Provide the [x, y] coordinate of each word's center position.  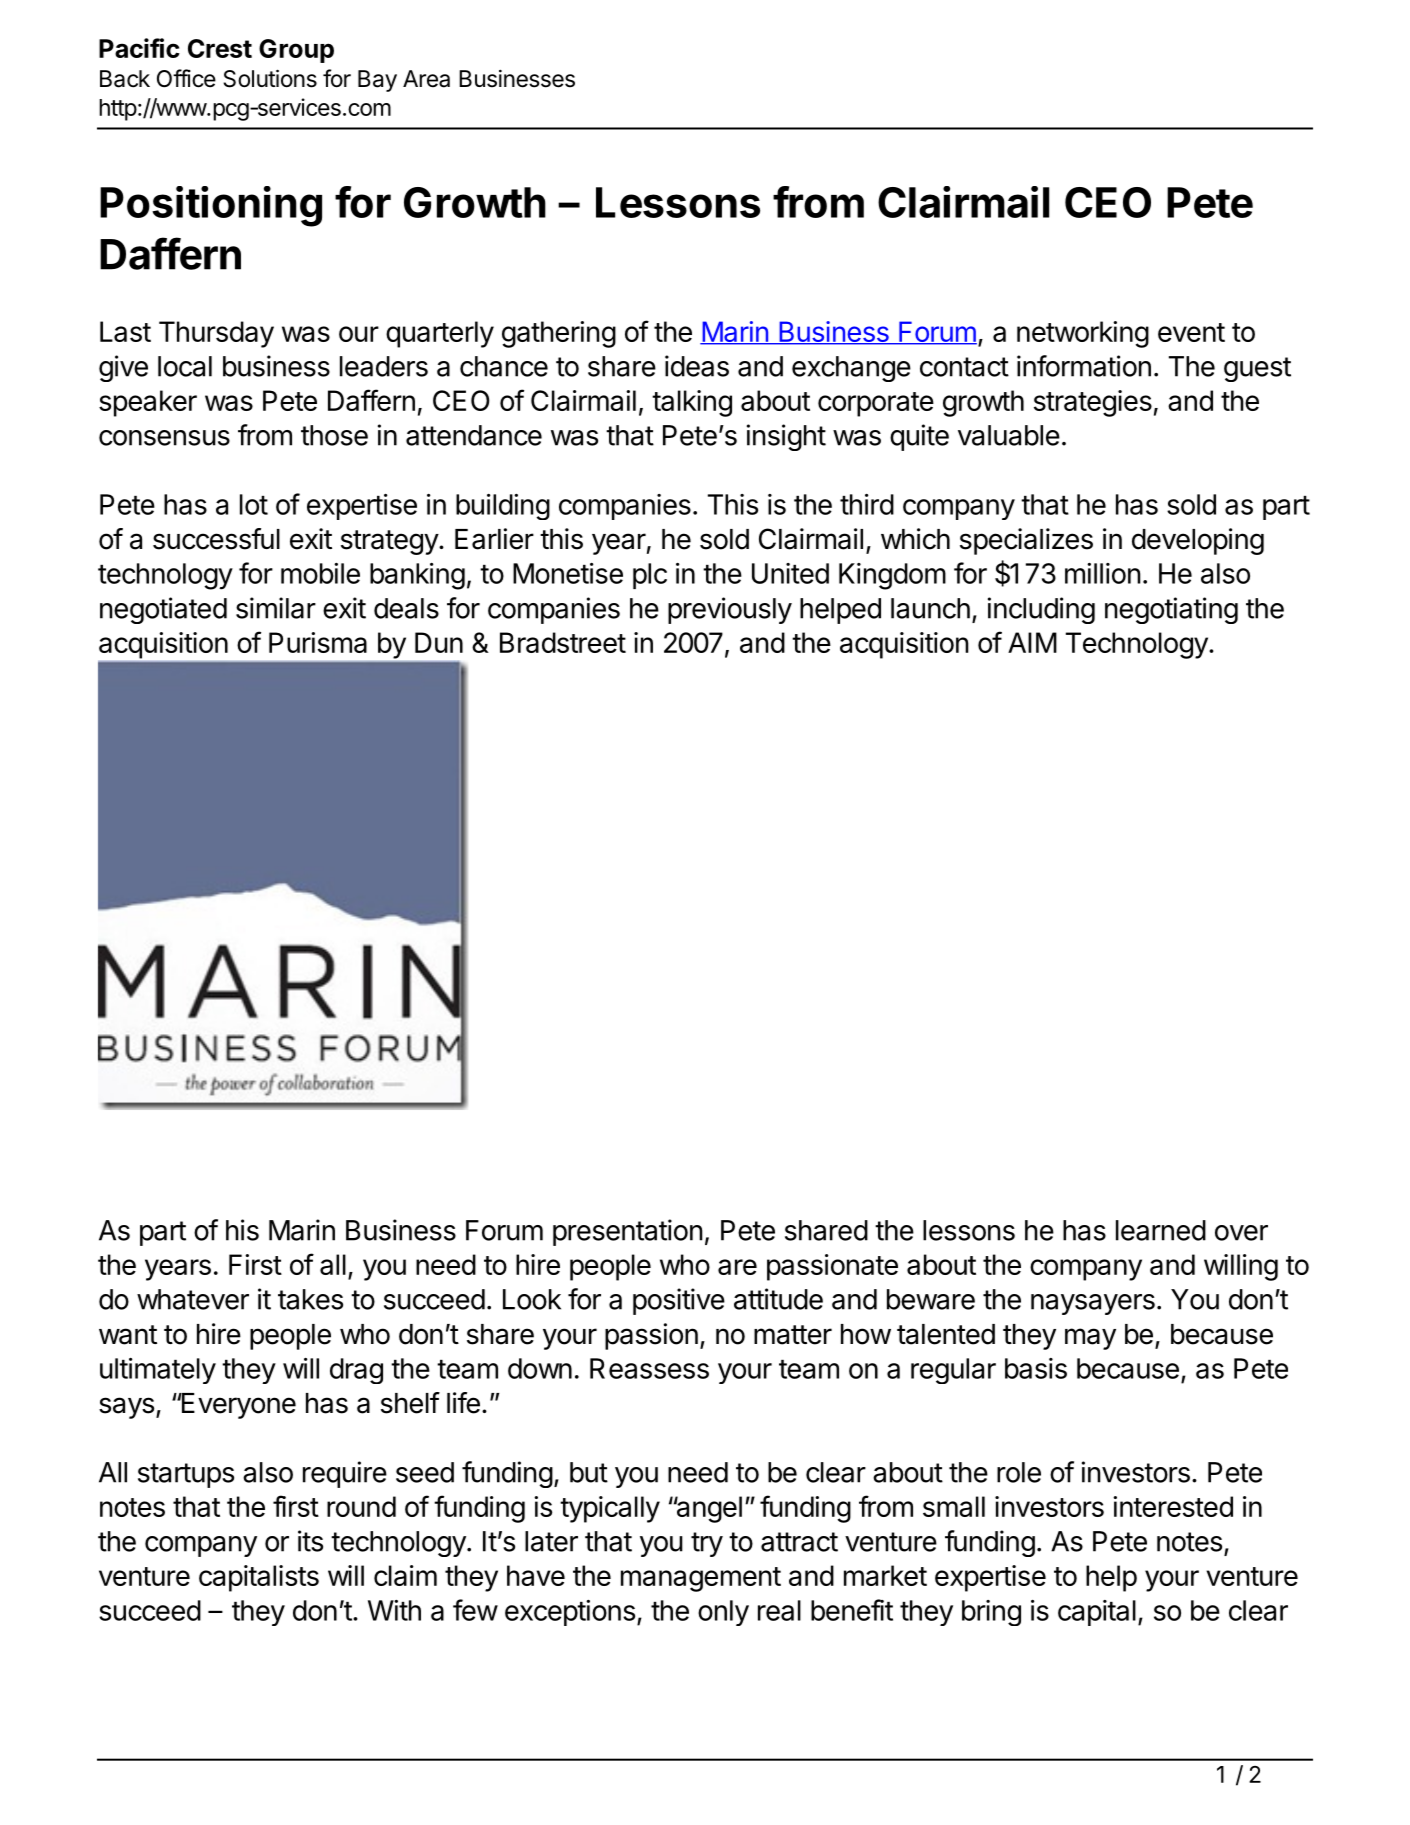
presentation [628, 1232]
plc [650, 576]
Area [426, 79]
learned [1161, 1230]
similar [276, 608]
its [310, 1541]
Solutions [270, 78]
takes [310, 1299]
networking [1083, 334]
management [701, 1579]
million [1103, 573]
